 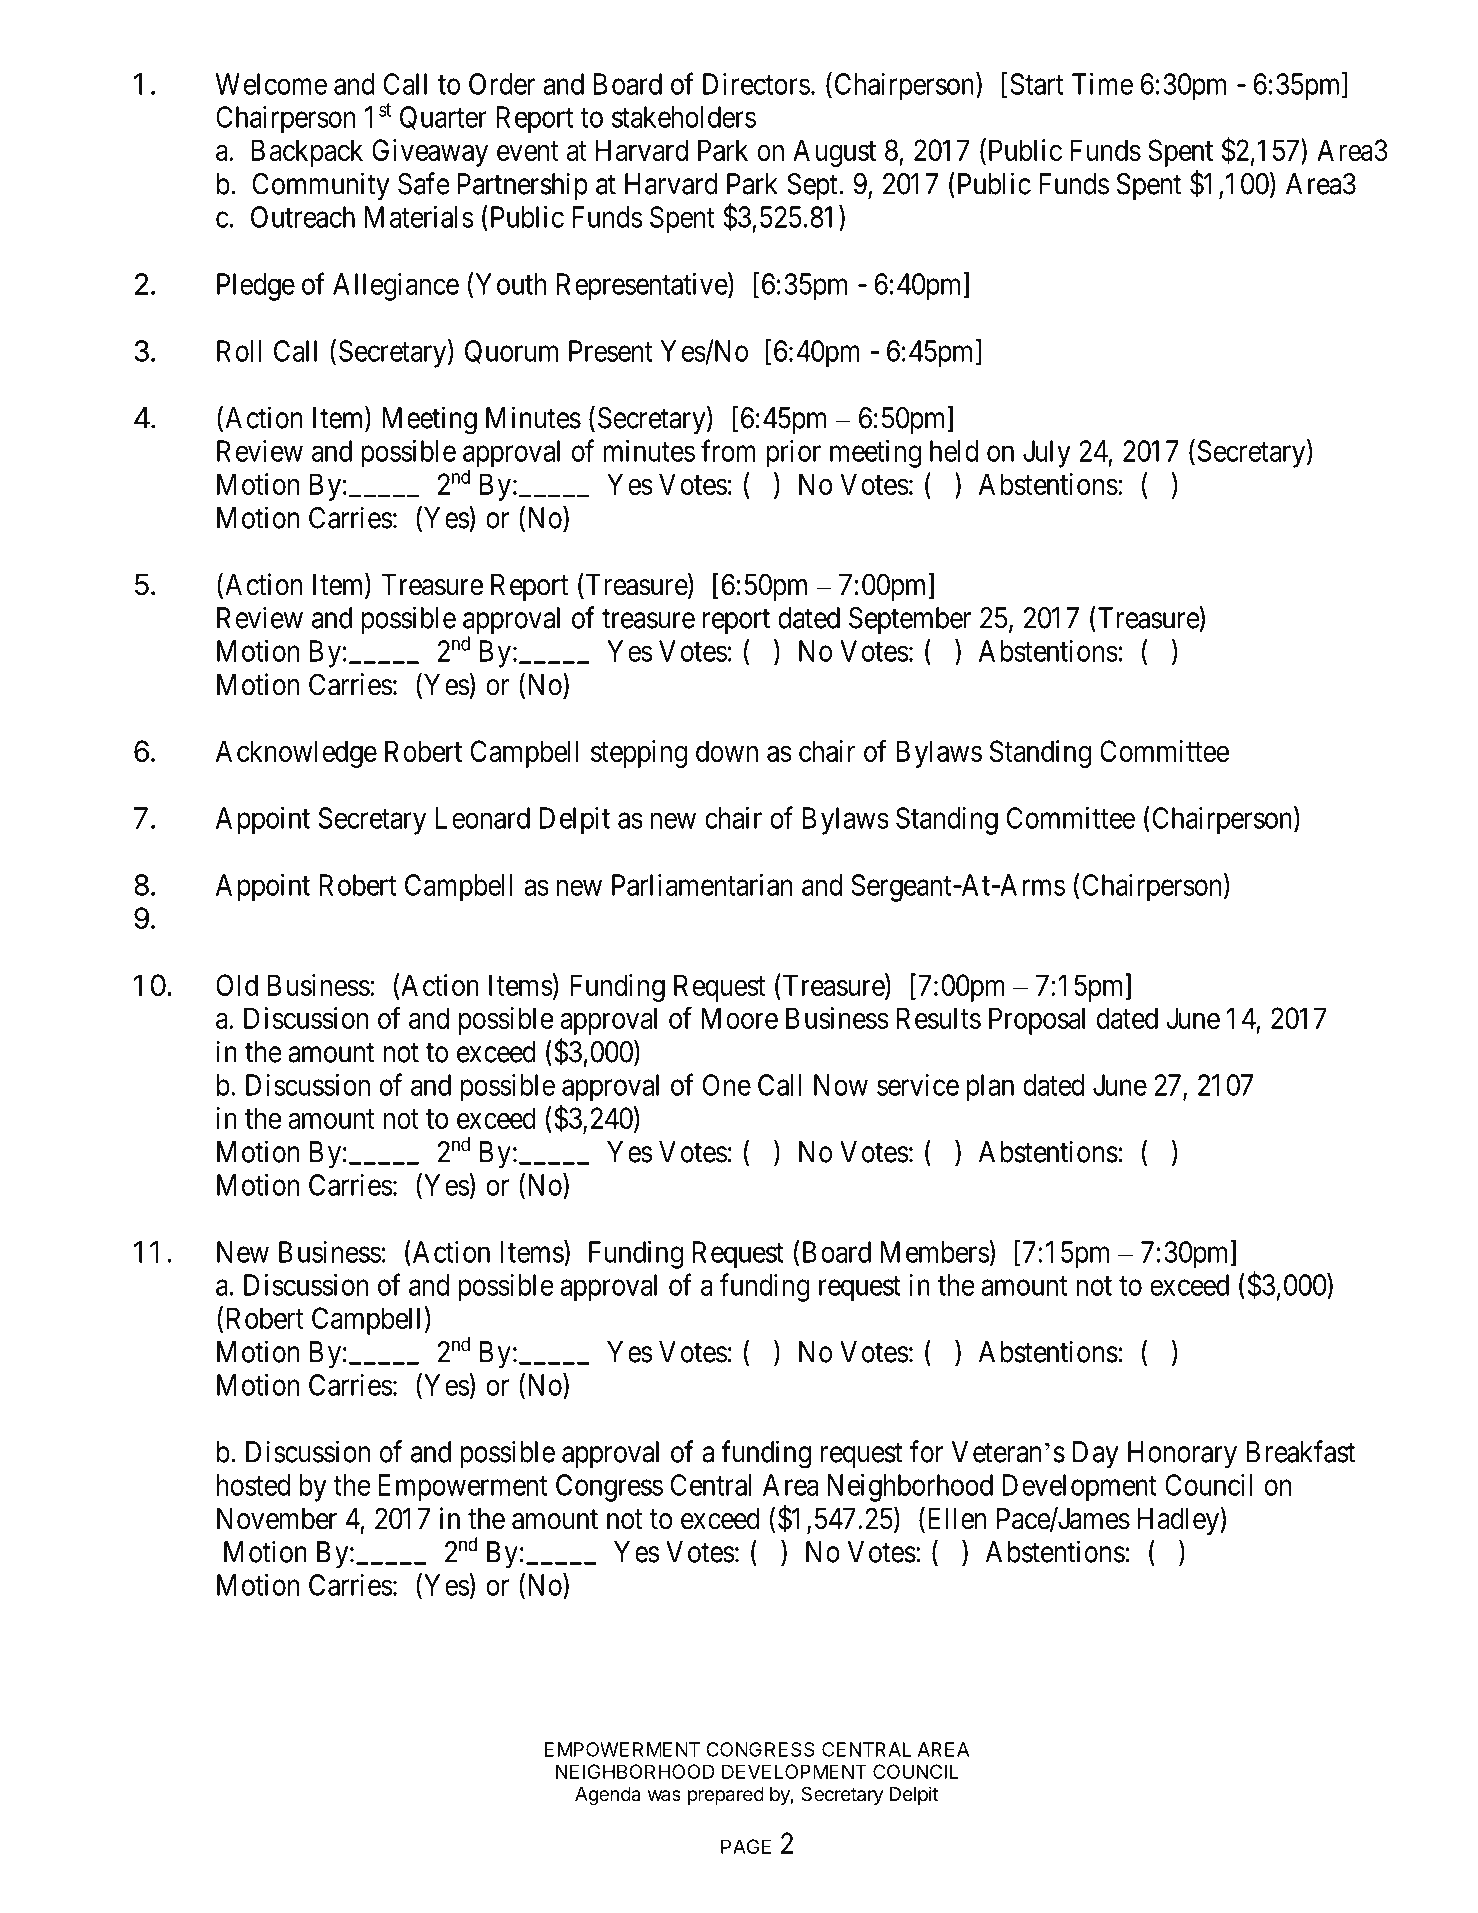 I want to click on Backpack, so click(x=307, y=153).
